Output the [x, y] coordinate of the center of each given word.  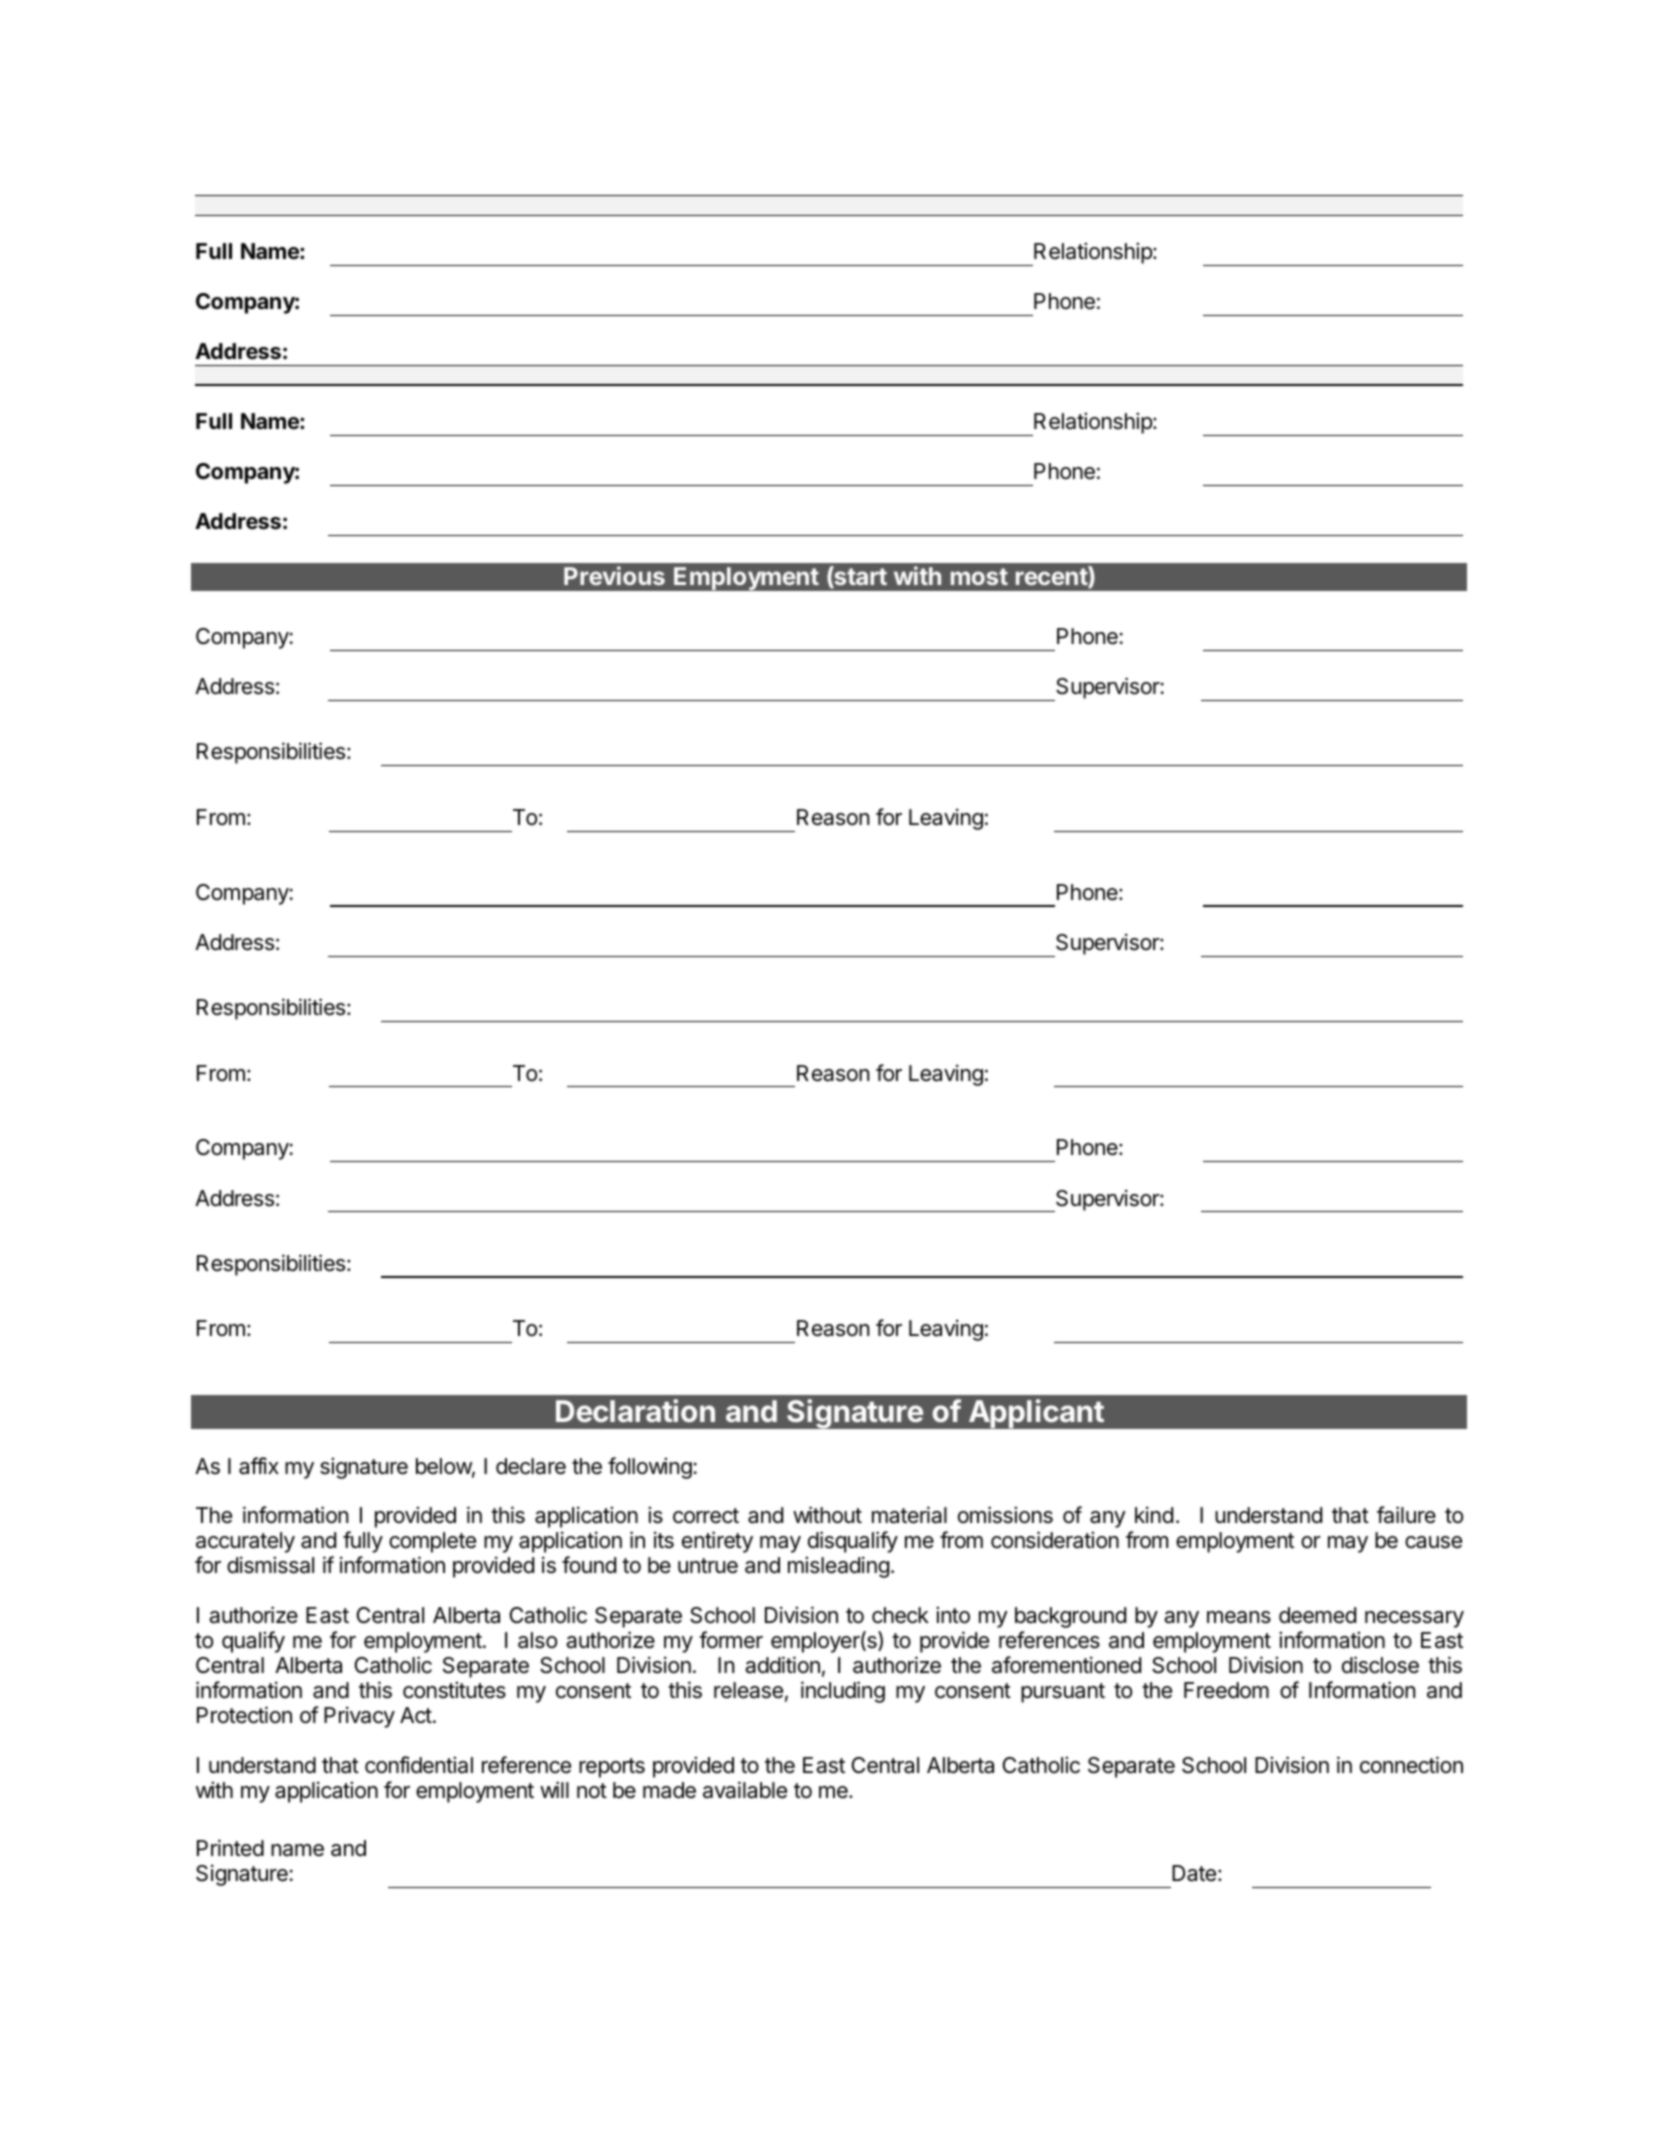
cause [1433, 1542]
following [650, 1468]
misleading [838, 1567]
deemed [1317, 1615]
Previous [614, 575]
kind [1154, 1515]
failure [1406, 1515]
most [979, 576]
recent [1052, 577]
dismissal [270, 1565]
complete [432, 1542]
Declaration [635, 1411]
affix [259, 1466]
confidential [419, 1765]
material [909, 1515]
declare [531, 1466]
